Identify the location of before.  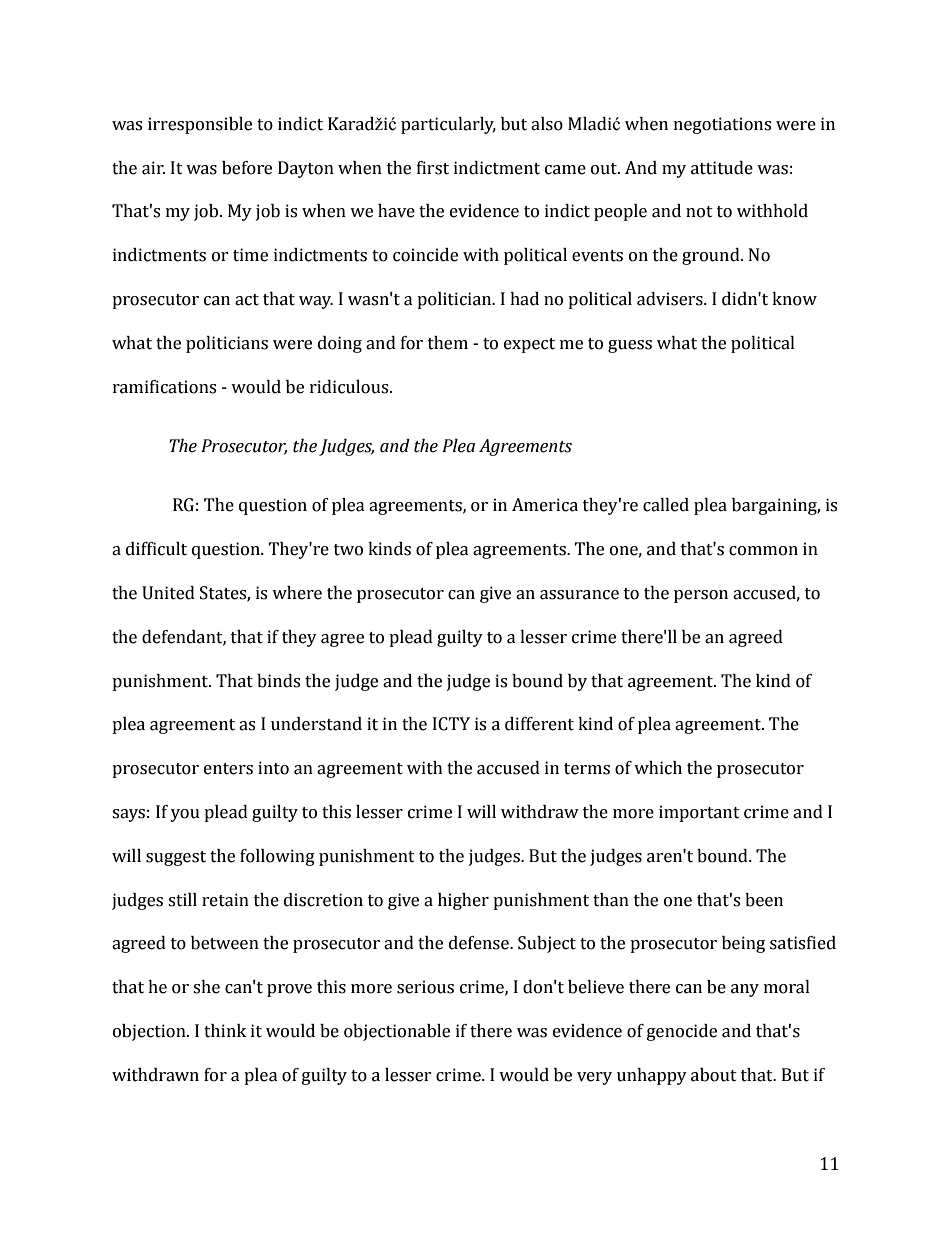
(247, 168).
